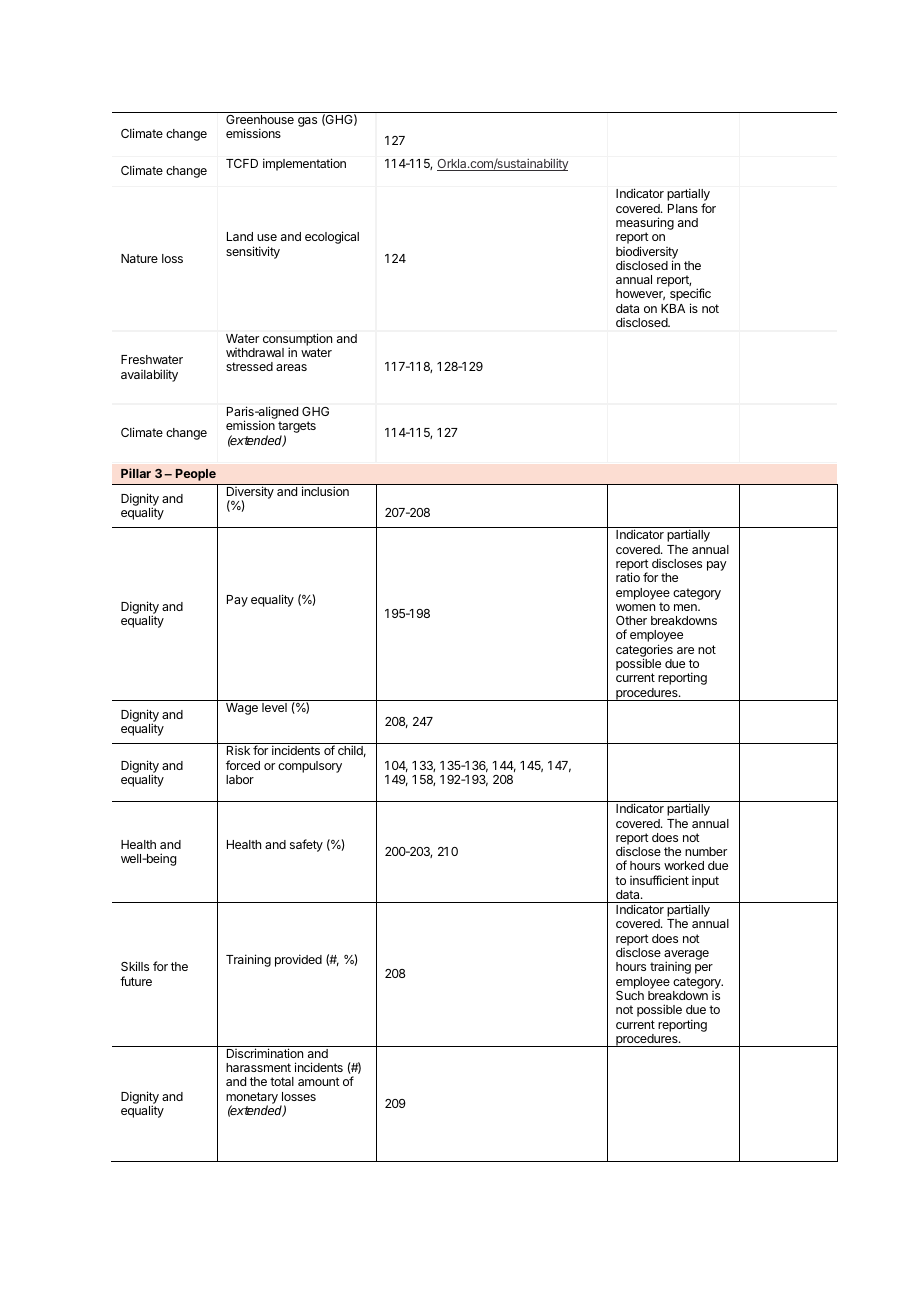 Image resolution: width=924 pixels, height=1308 pixels. Describe the element at coordinates (306, 845) in the page. I see `safety` at that location.
